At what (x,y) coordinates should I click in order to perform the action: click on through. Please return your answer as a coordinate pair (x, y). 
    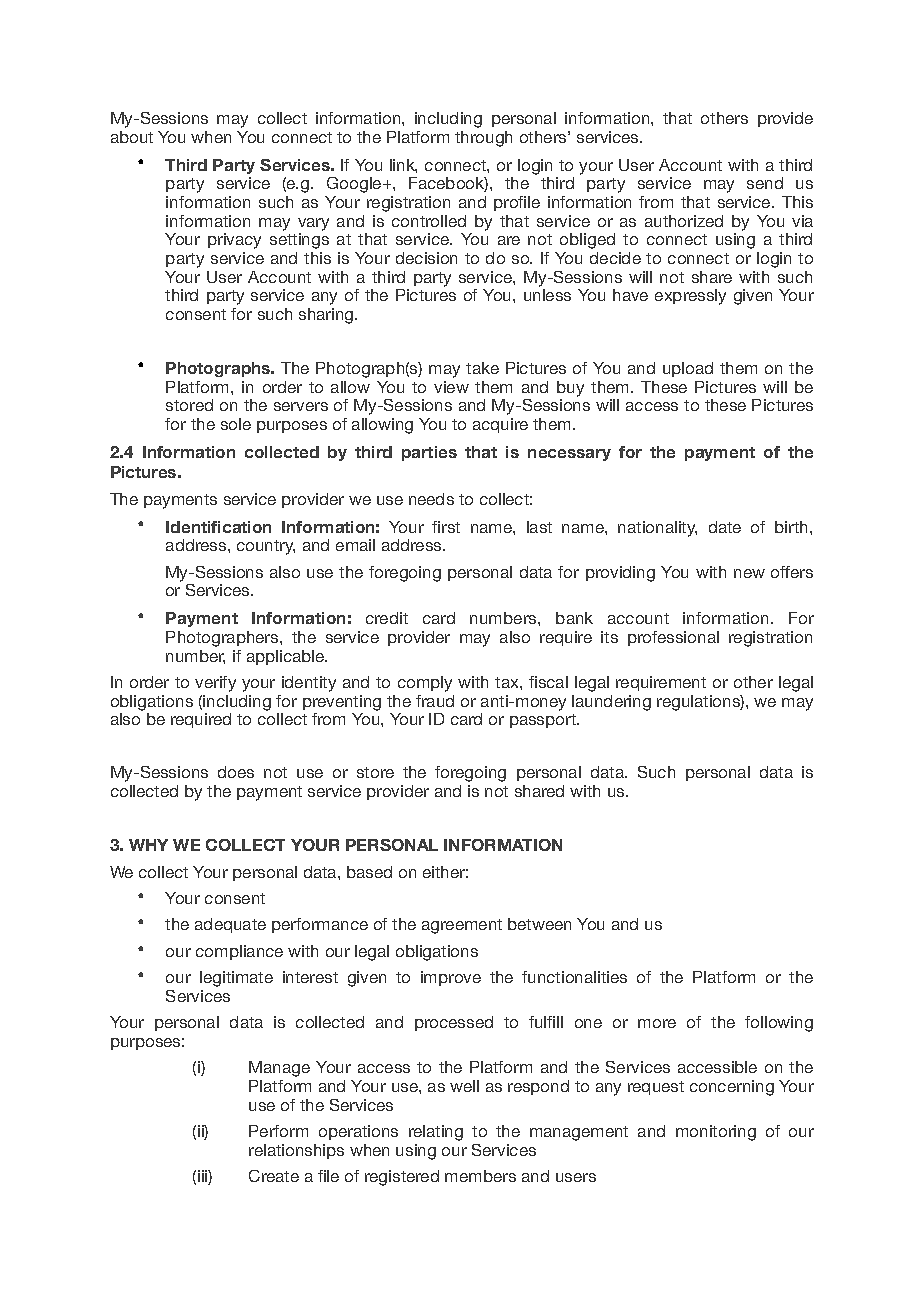
    Looking at the image, I should click on (483, 139).
